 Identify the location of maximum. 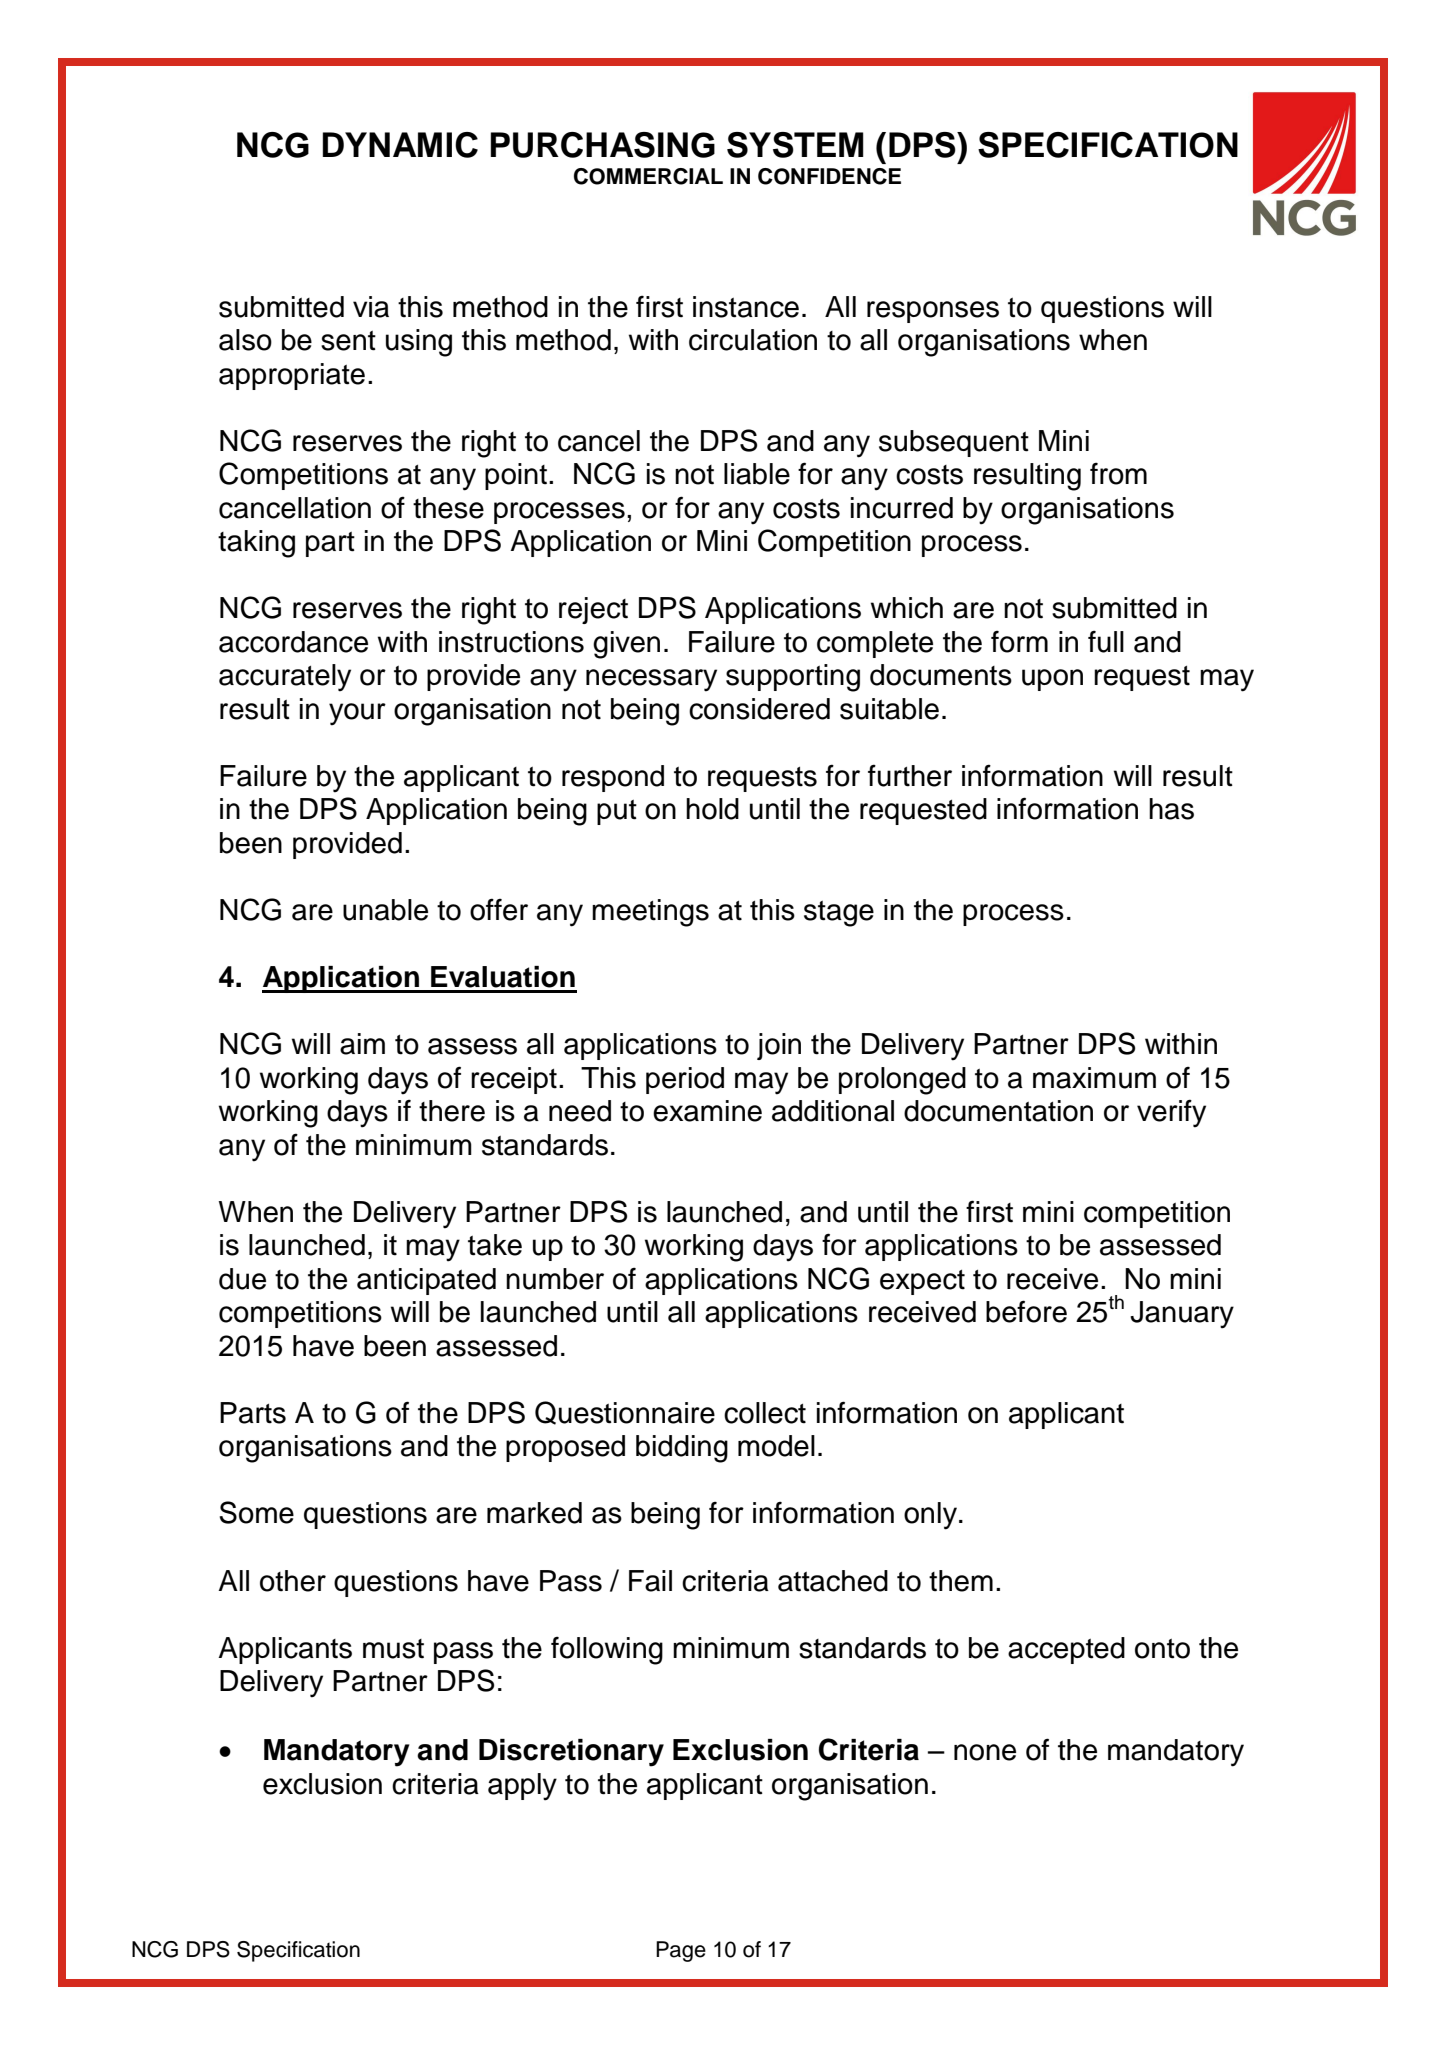
(1094, 1078).
